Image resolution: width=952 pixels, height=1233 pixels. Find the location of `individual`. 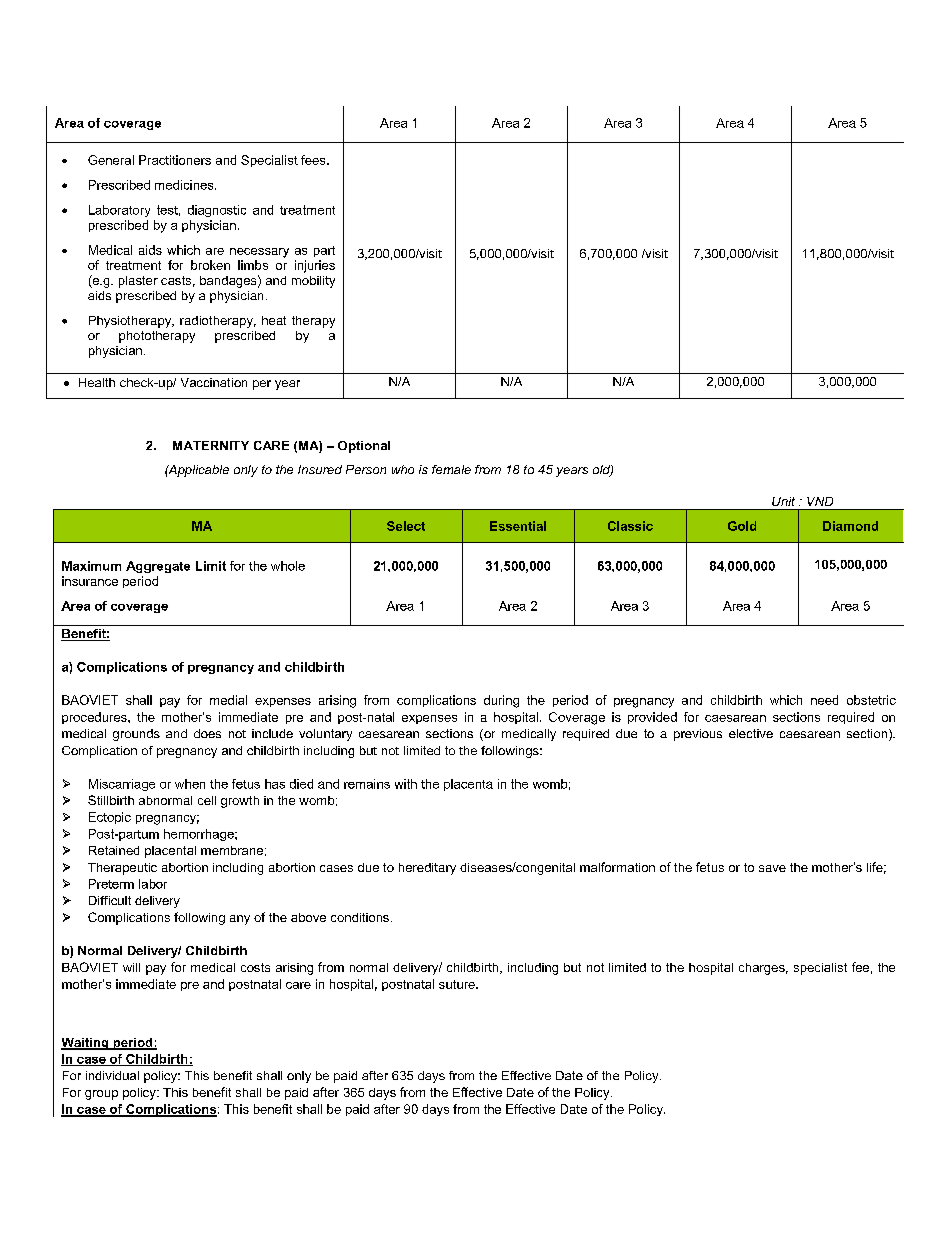

individual is located at coordinates (112, 1075).
